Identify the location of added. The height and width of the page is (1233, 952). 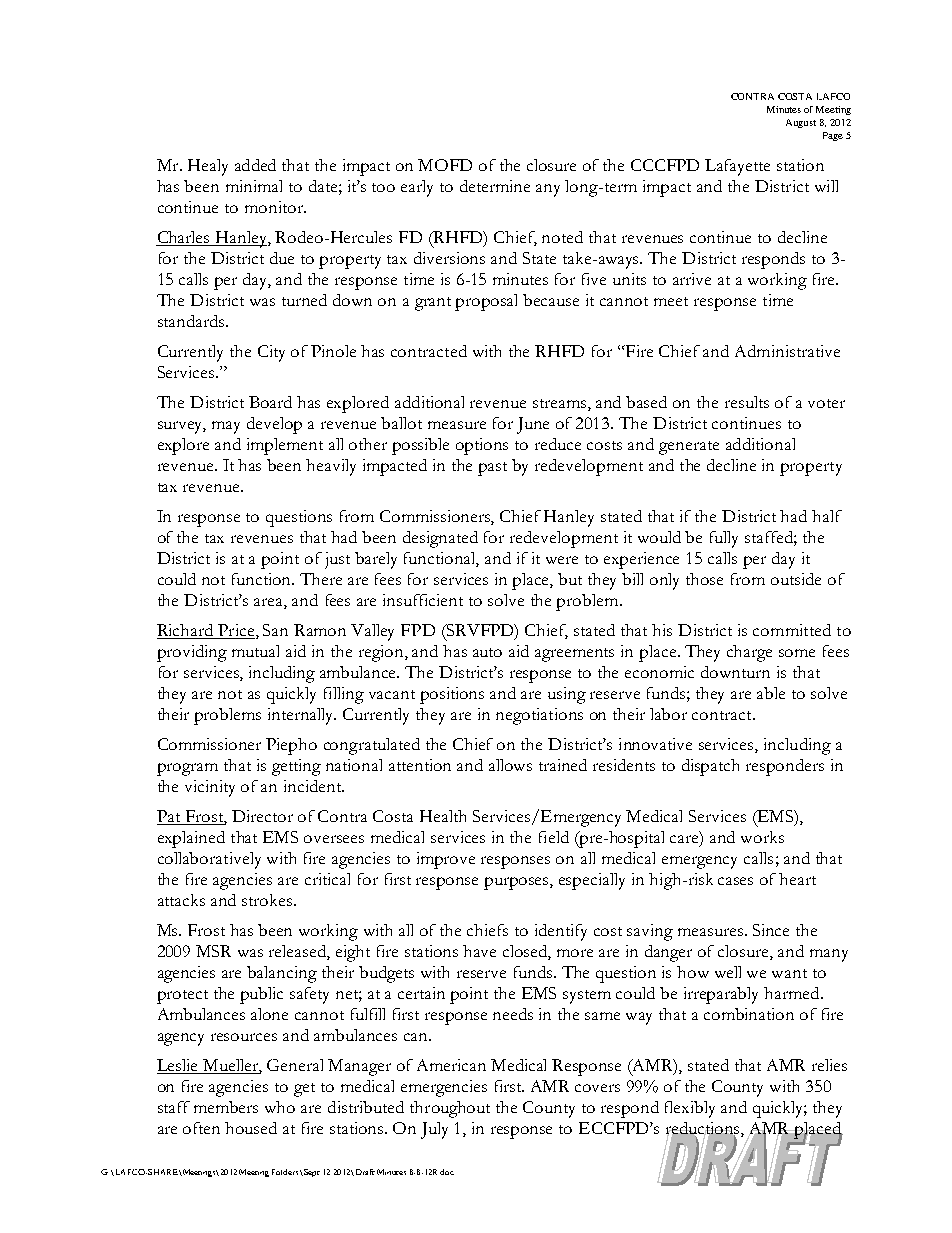
(255, 165).
